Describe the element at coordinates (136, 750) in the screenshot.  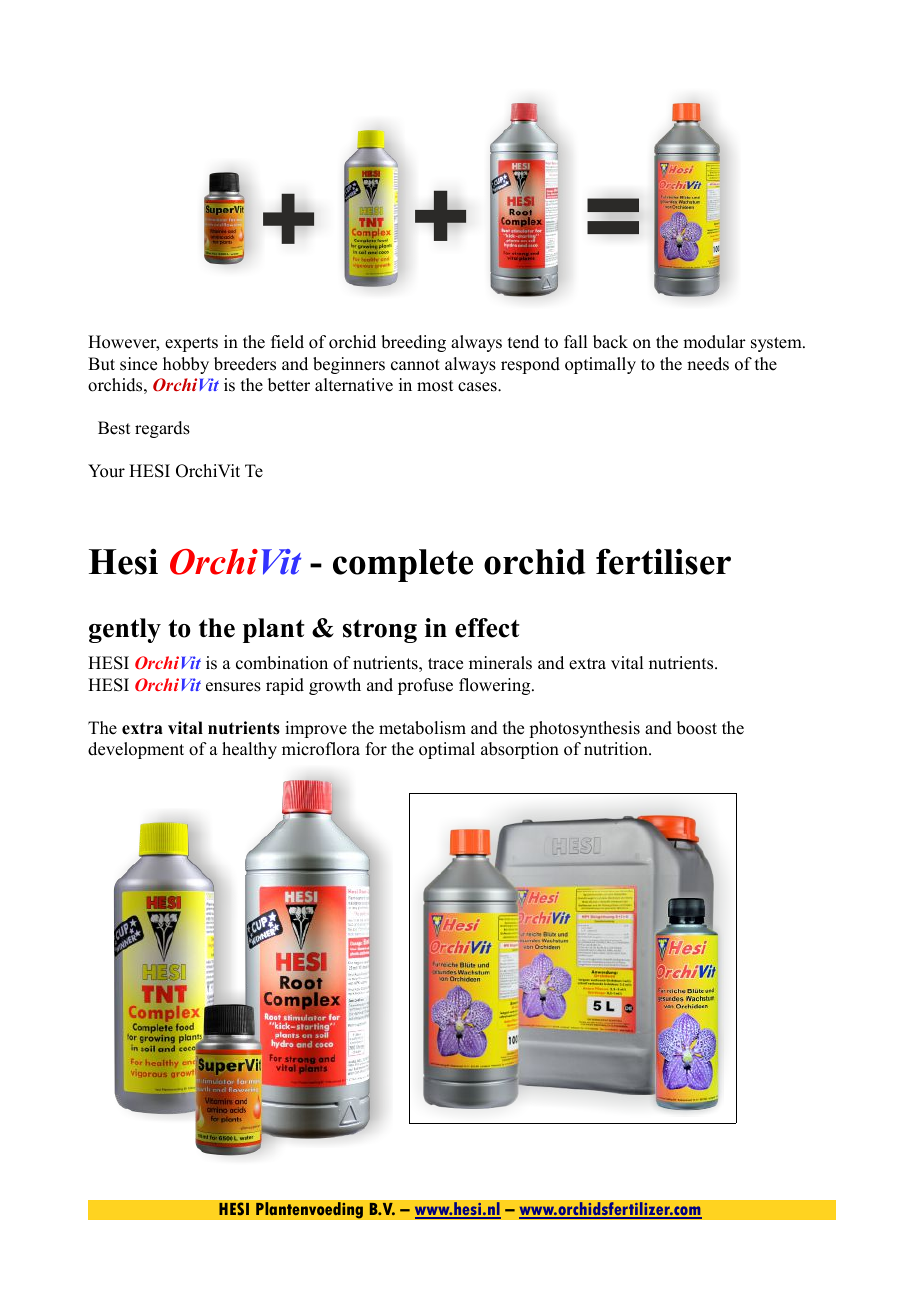
I see `development` at that location.
